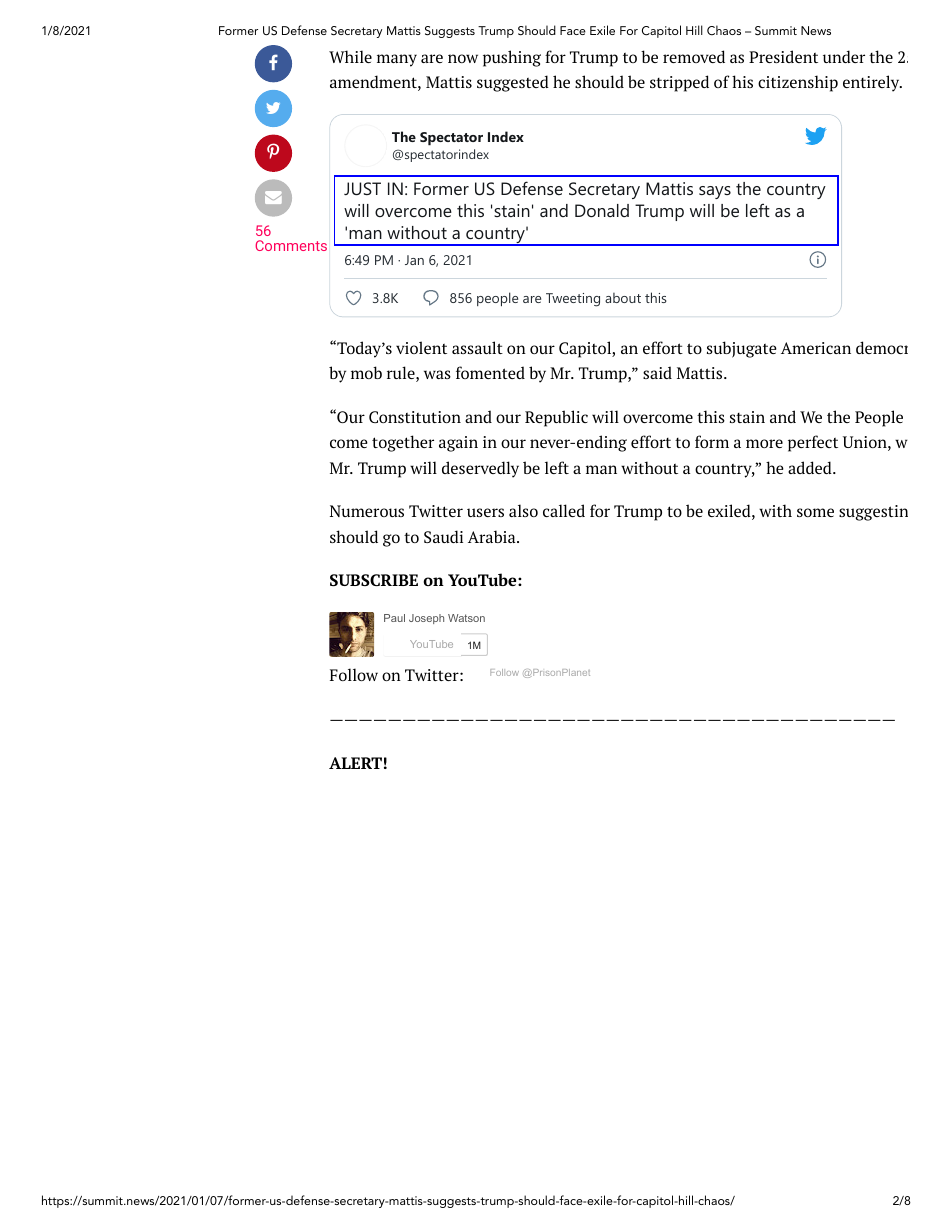 The image size is (952, 1232). Describe the element at coordinates (798, 83) in the image. I see `citizenship` at that location.
